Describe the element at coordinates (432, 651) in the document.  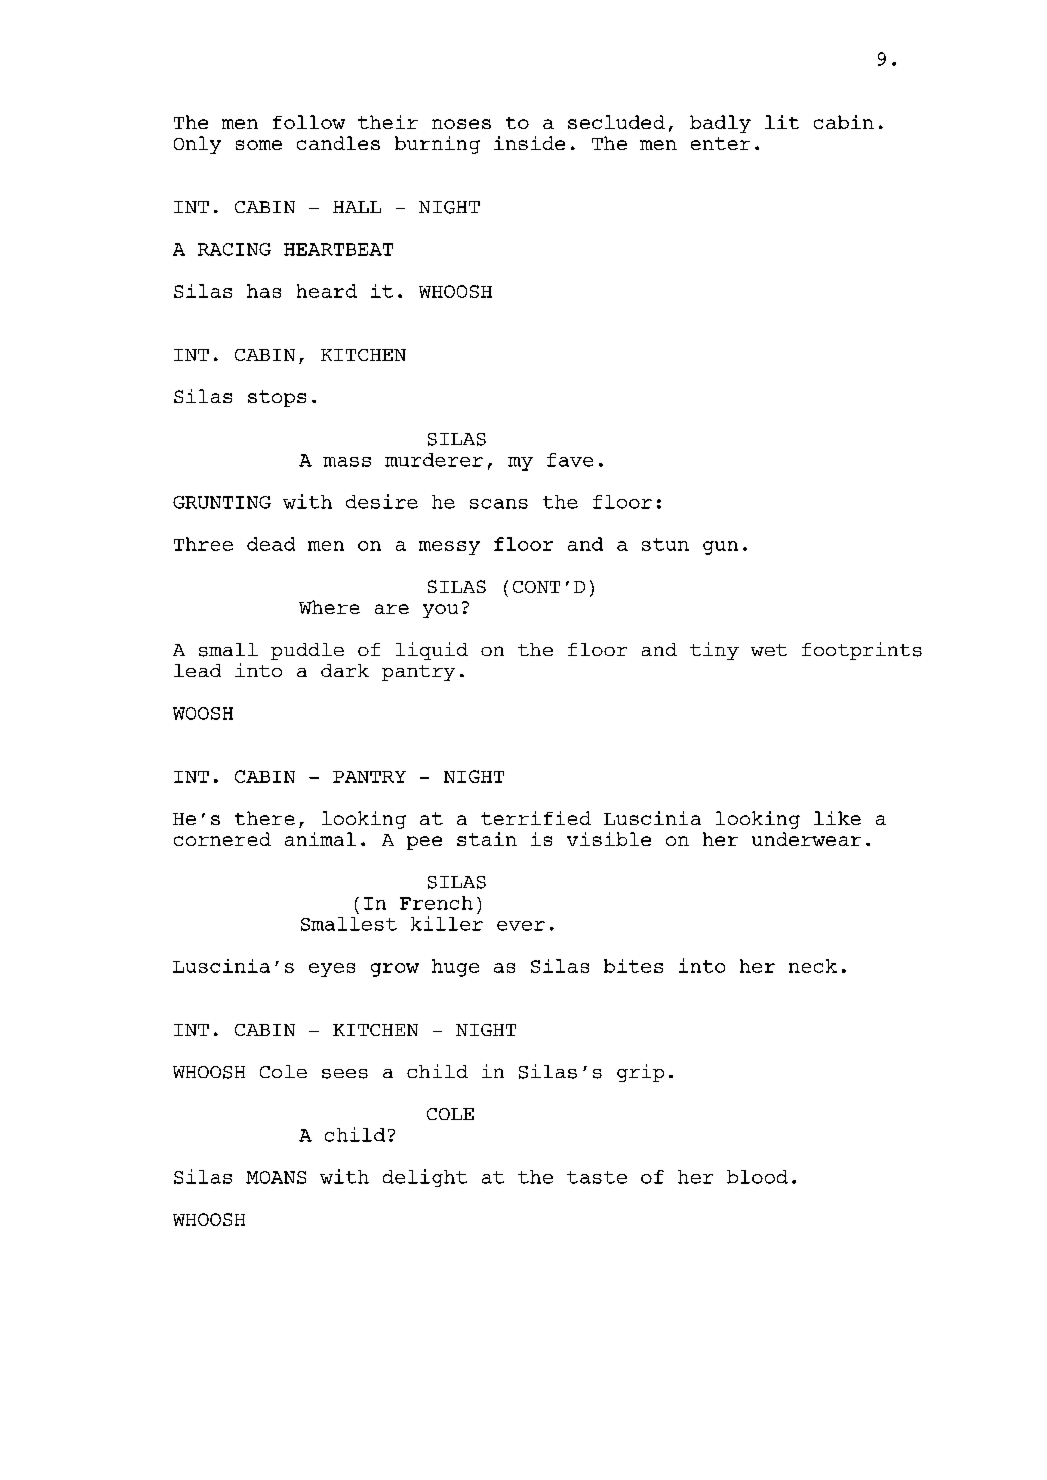
I see `liquid` at that location.
